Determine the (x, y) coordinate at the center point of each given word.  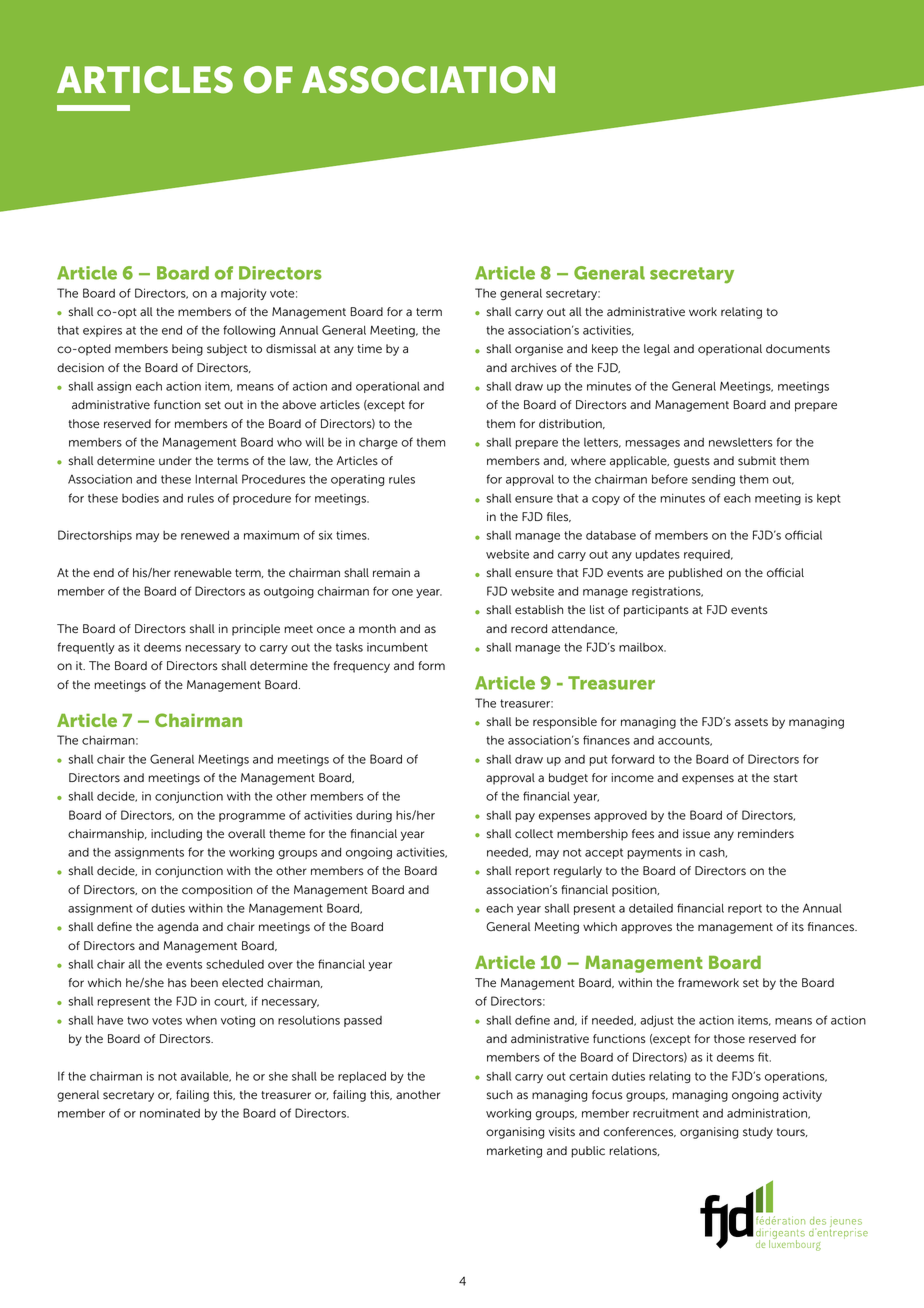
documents (798, 349)
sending (713, 480)
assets (751, 722)
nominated (170, 1113)
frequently (86, 648)
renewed (205, 535)
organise (539, 350)
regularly (578, 872)
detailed (651, 908)
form (431, 666)
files (559, 517)
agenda (177, 928)
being (187, 350)
